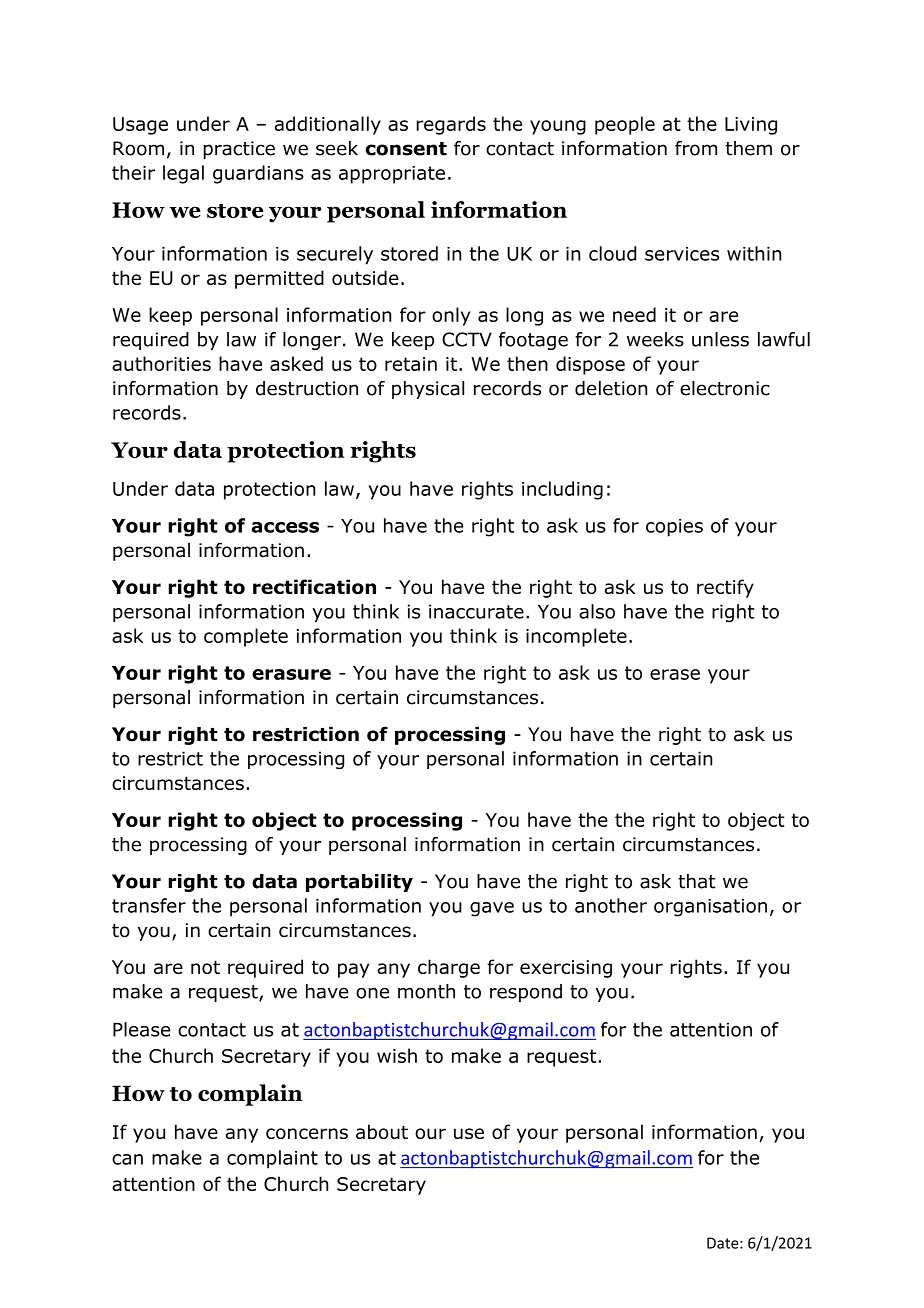  I want to click on inaccurate, so click(476, 611).
